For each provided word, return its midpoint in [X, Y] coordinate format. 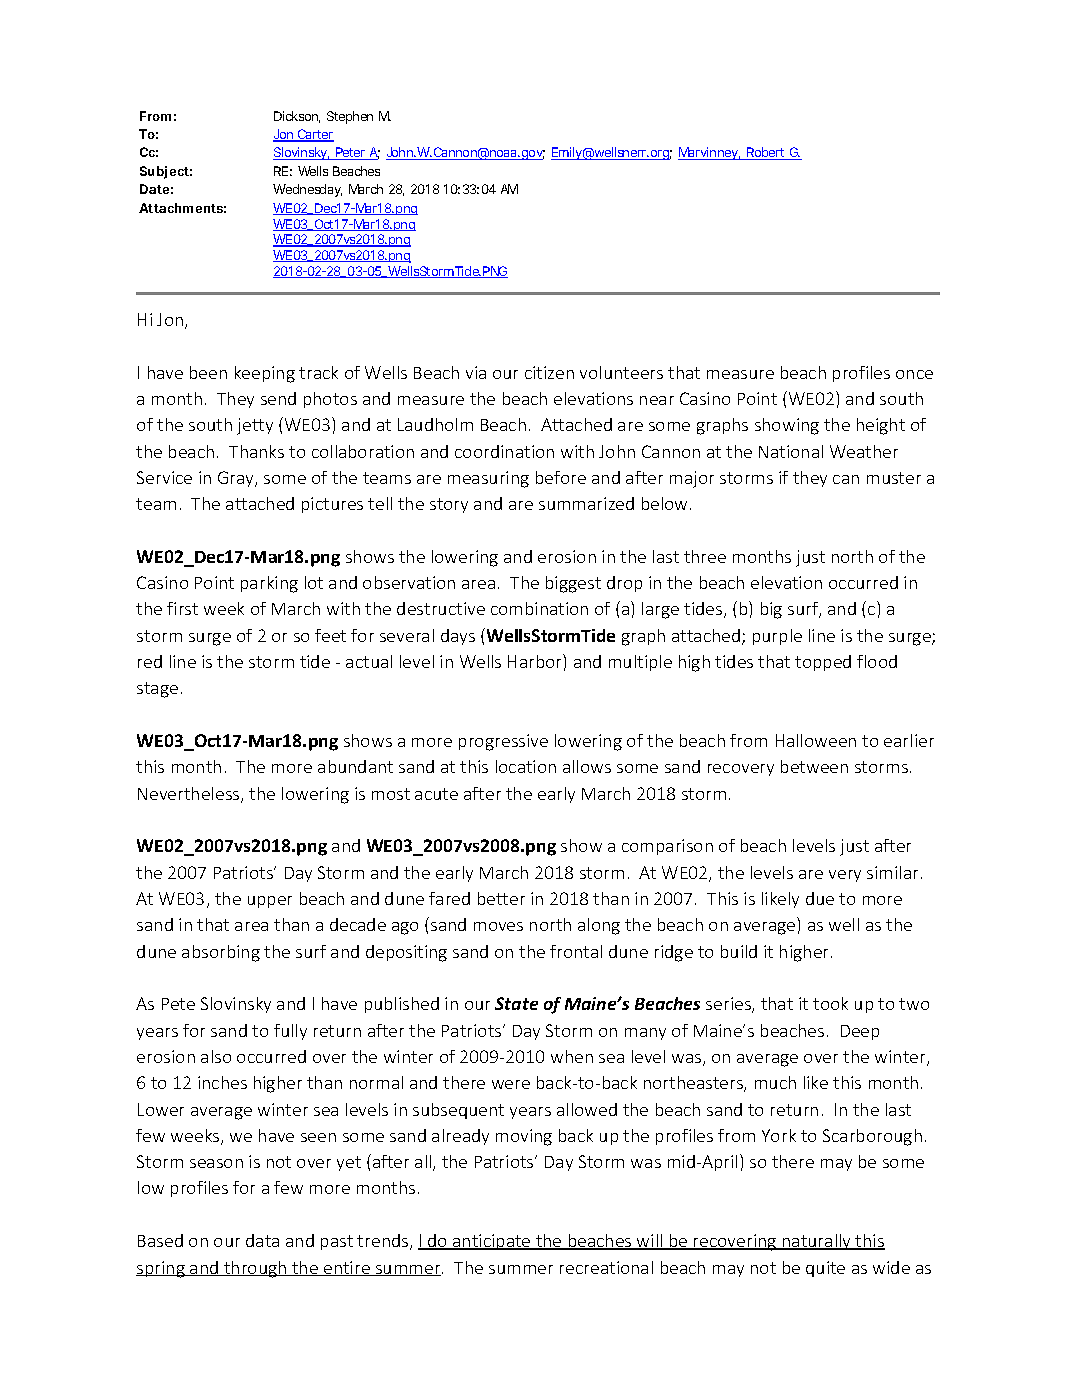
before [561, 477]
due [820, 898]
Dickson [296, 116]
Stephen [350, 117]
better [501, 898]
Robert [765, 153]
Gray [237, 479]
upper [270, 902]
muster [894, 478]
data [262, 1240]
